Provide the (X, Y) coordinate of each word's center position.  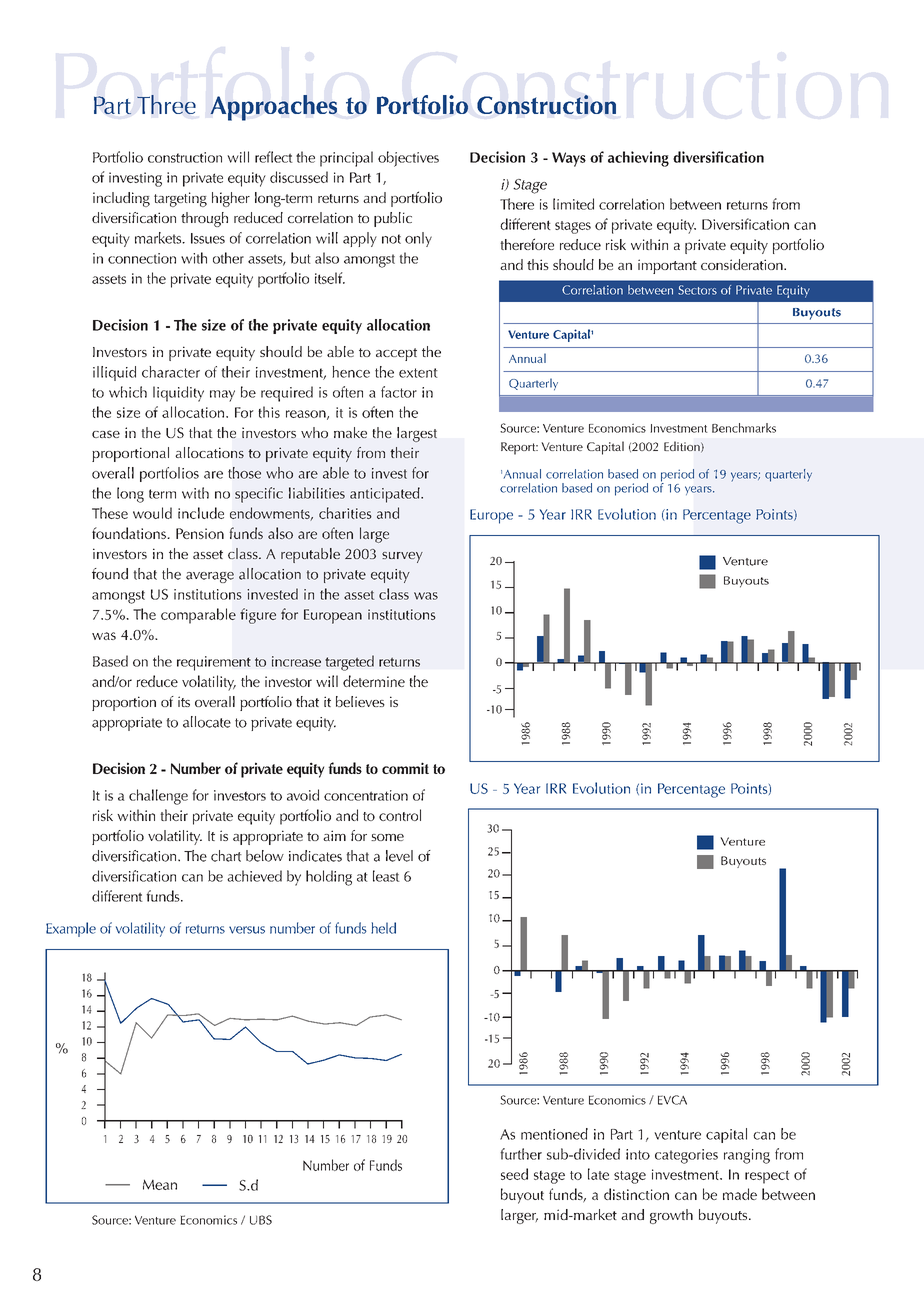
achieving (638, 159)
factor (399, 392)
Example (71, 929)
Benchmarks (744, 428)
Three (166, 104)
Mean (160, 1184)
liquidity (178, 394)
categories (686, 1156)
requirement (214, 663)
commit (405, 768)
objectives (408, 159)
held (383, 928)
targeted (349, 663)
